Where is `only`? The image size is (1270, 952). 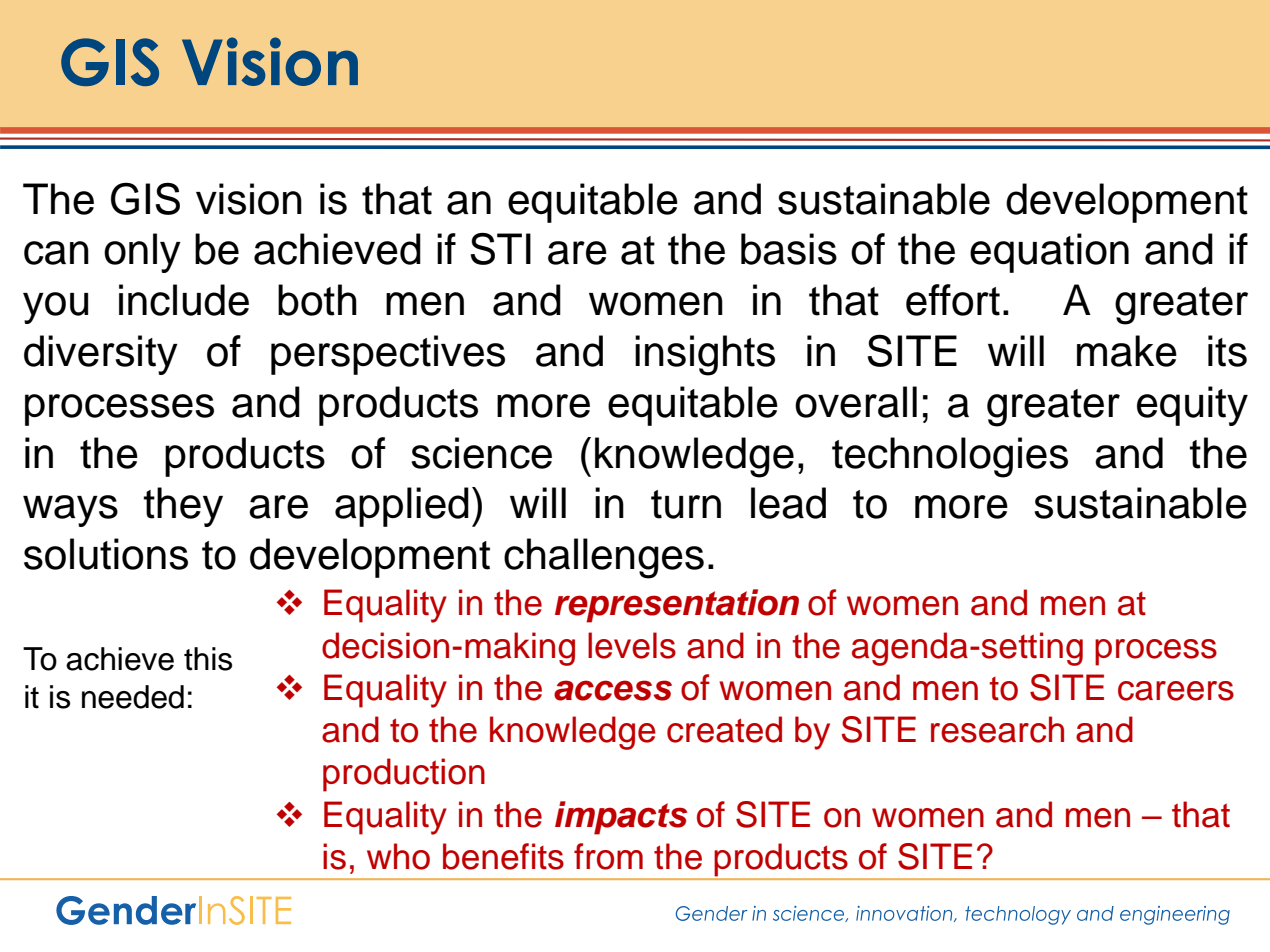 only is located at coordinates (142, 253).
